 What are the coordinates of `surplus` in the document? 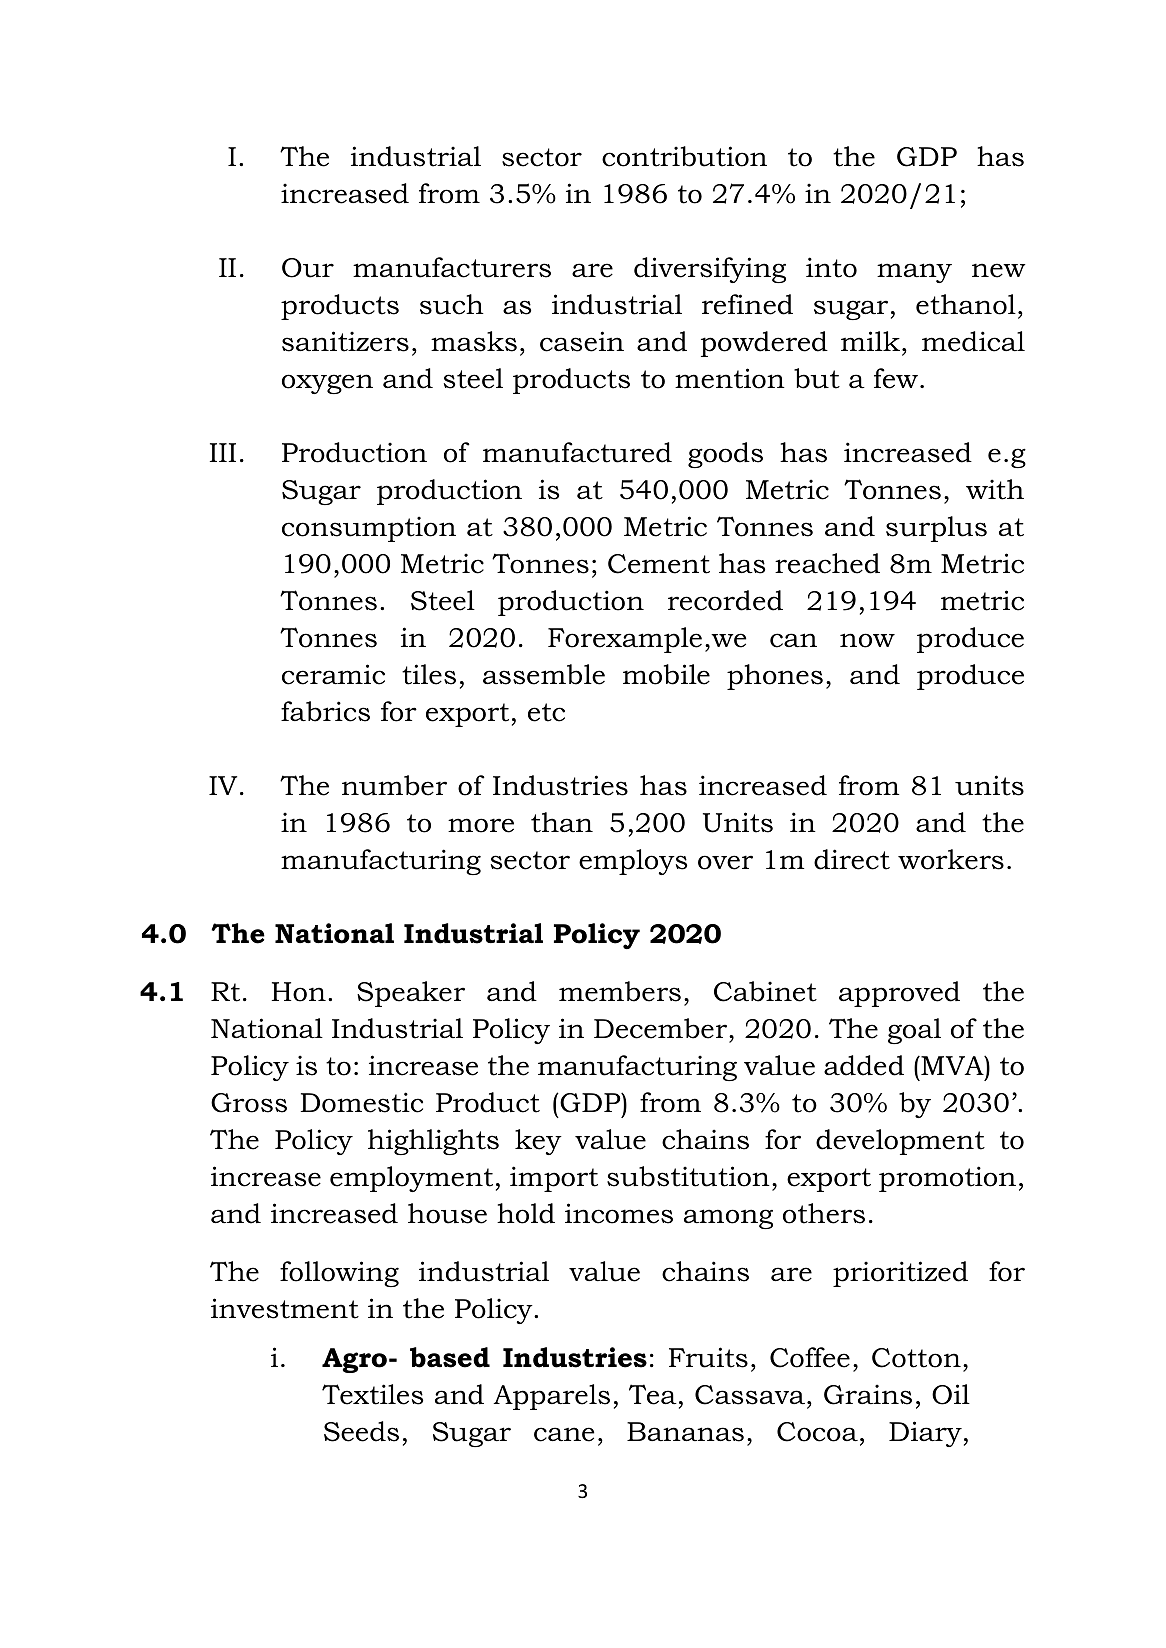 It's located at (936, 529).
